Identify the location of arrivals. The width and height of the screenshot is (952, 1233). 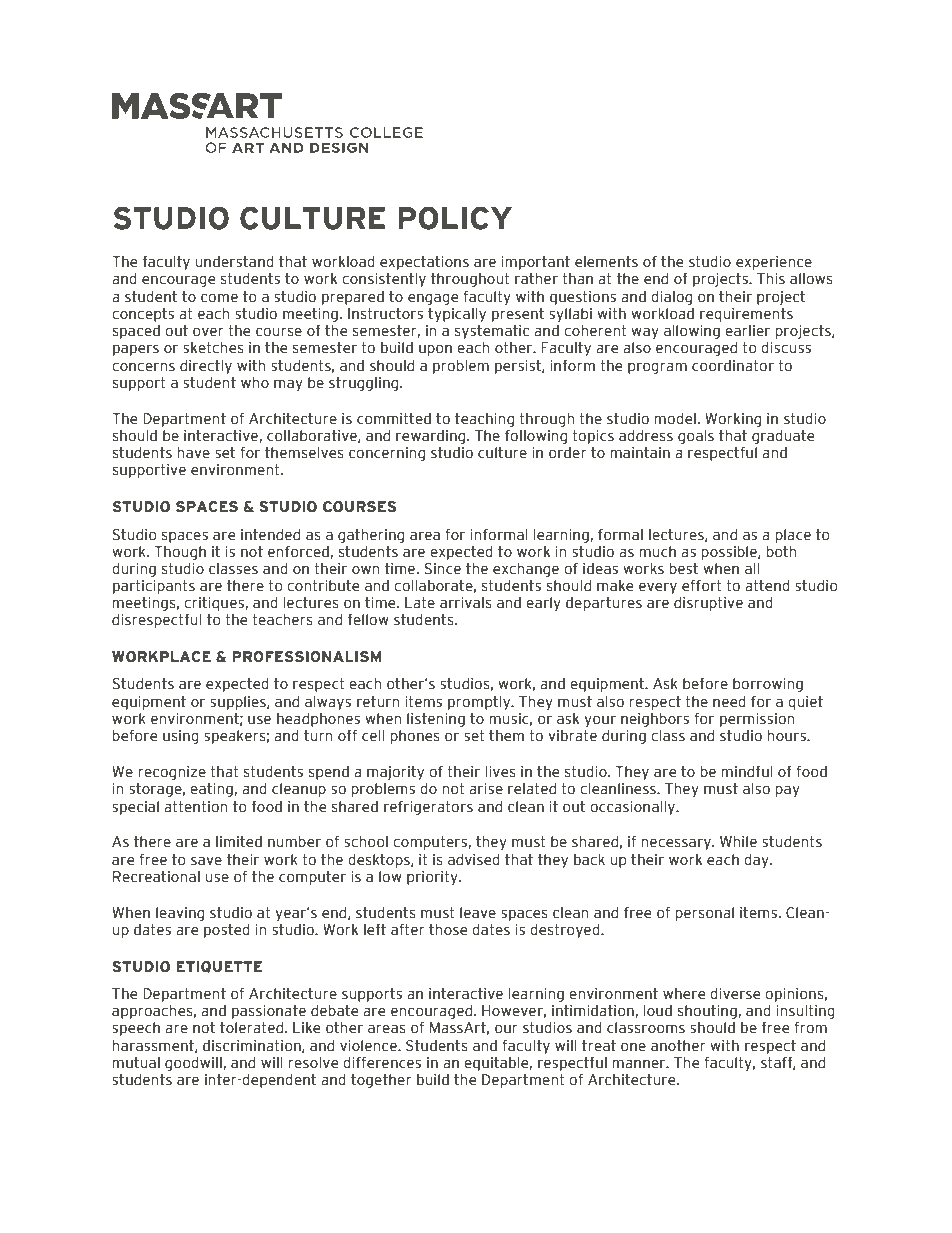
(466, 603).
